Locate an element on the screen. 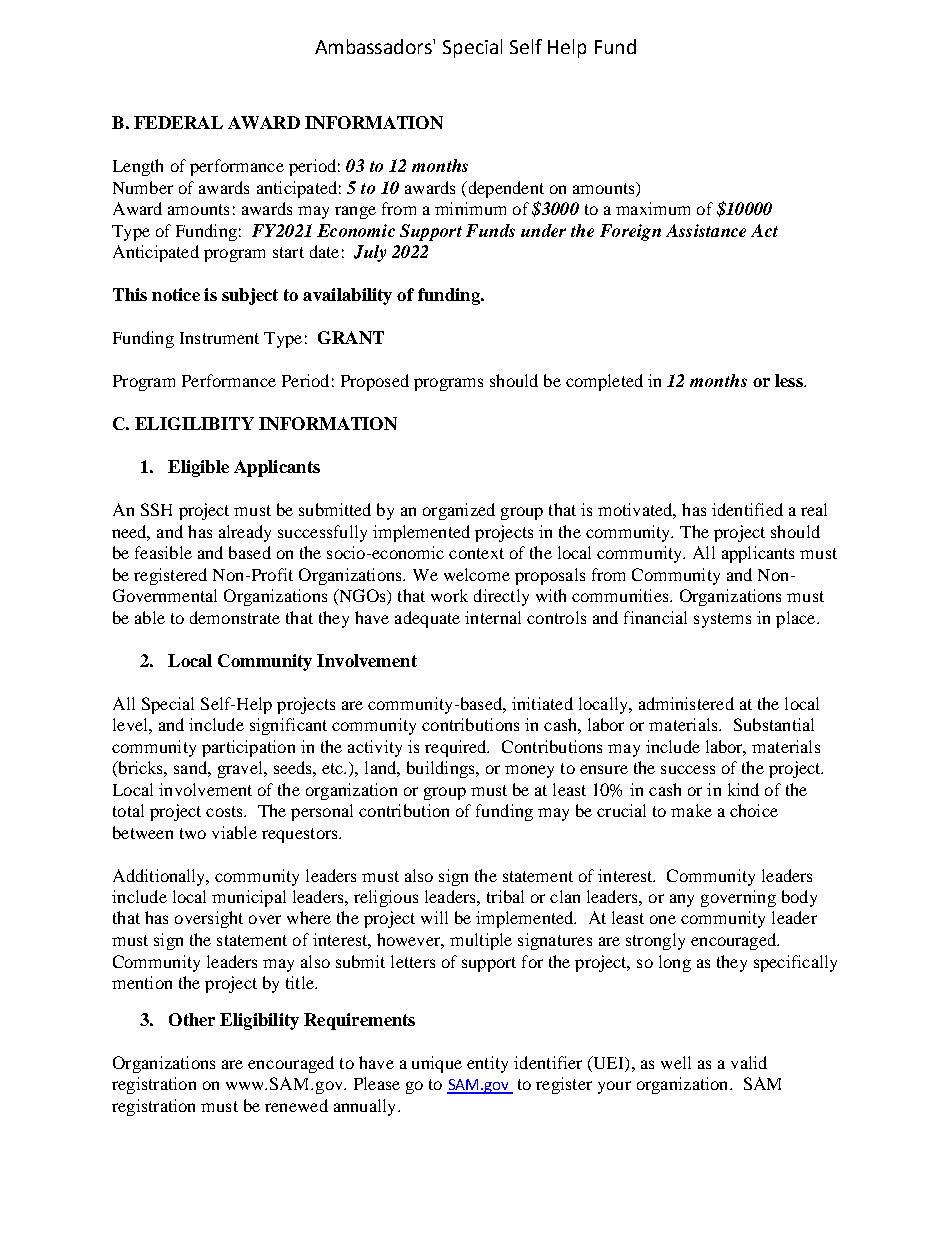 The image size is (952, 1233). FEDERAL is located at coordinates (178, 122).
